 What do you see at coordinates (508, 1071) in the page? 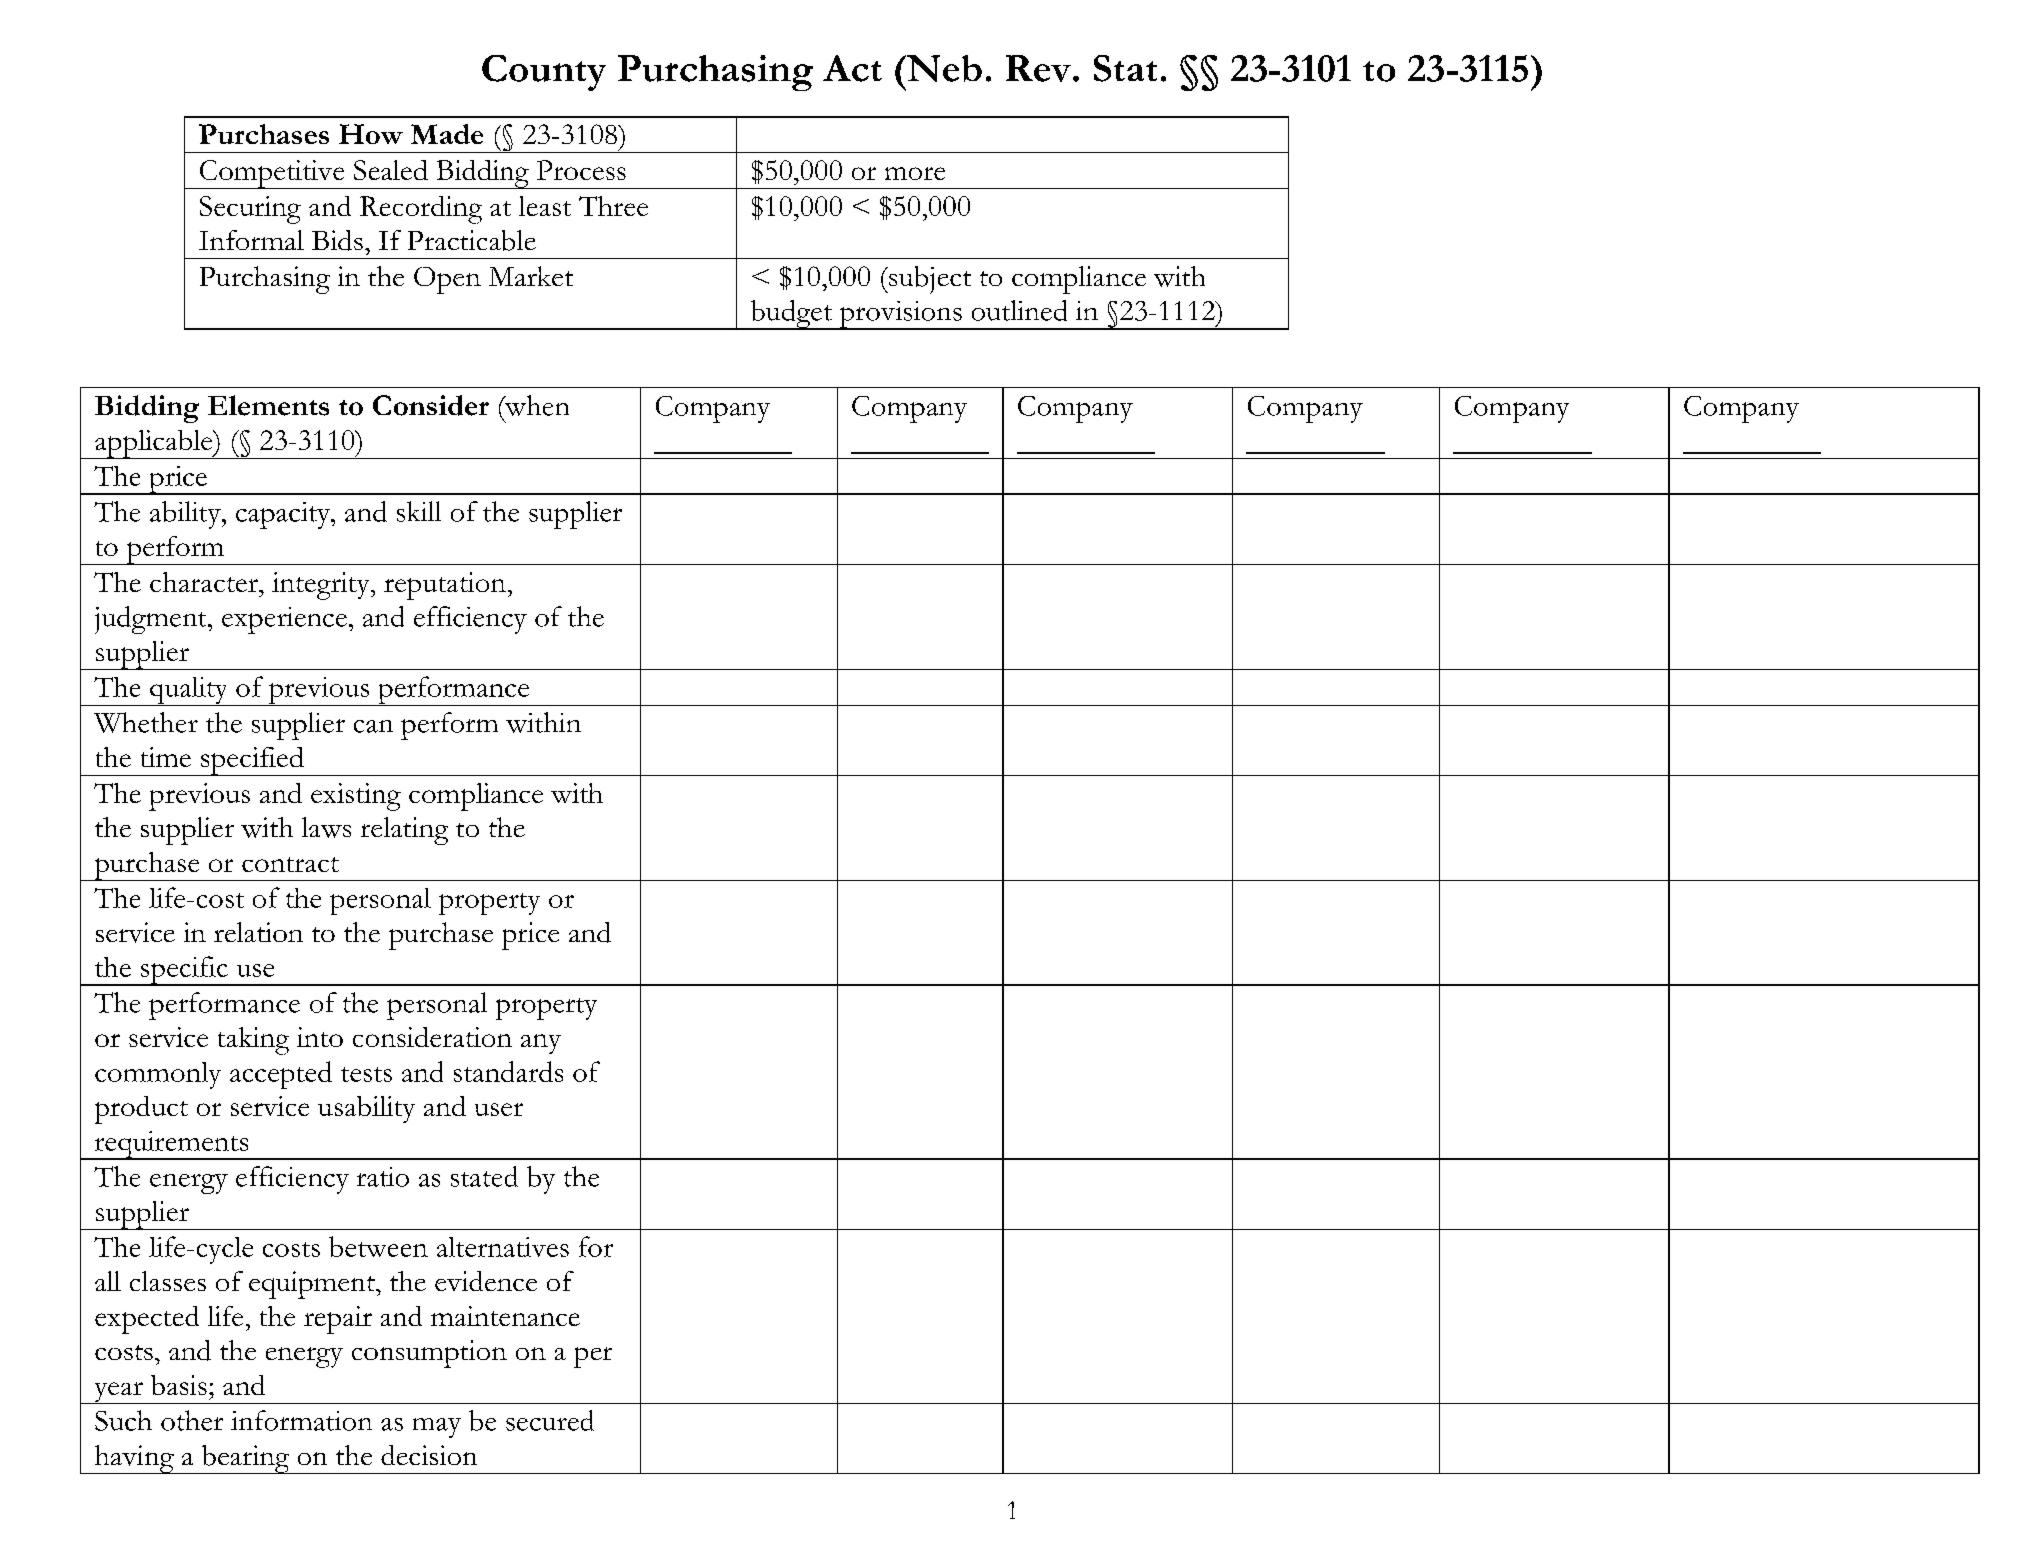
I see `standards` at bounding box center [508, 1071].
